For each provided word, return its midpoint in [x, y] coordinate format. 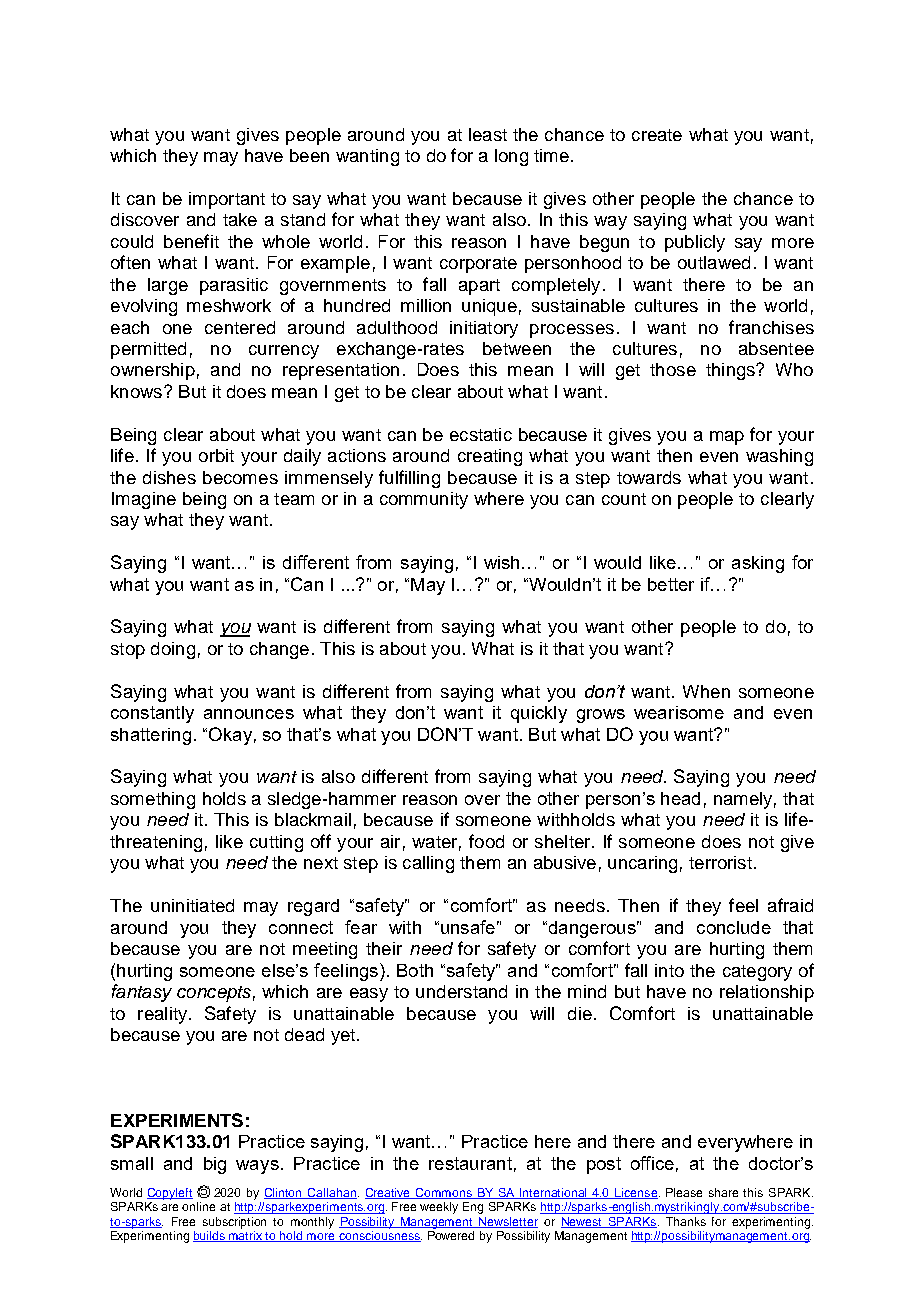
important [227, 200]
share [723, 1192]
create [657, 135]
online [198, 1206]
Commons [444, 1193]
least [488, 134]
